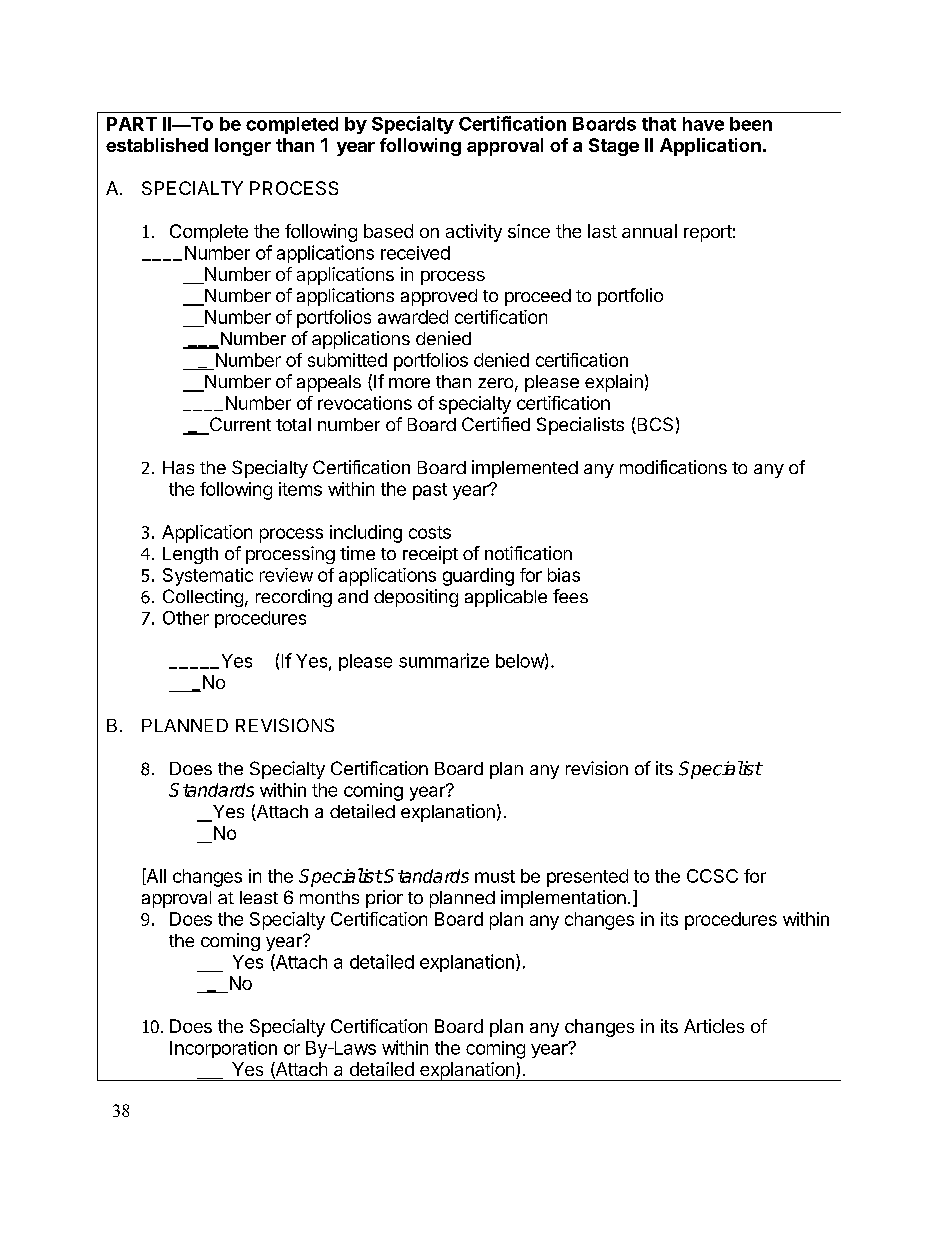 This screenshot has height=1233, width=952. I want to click on fees, so click(570, 596).
